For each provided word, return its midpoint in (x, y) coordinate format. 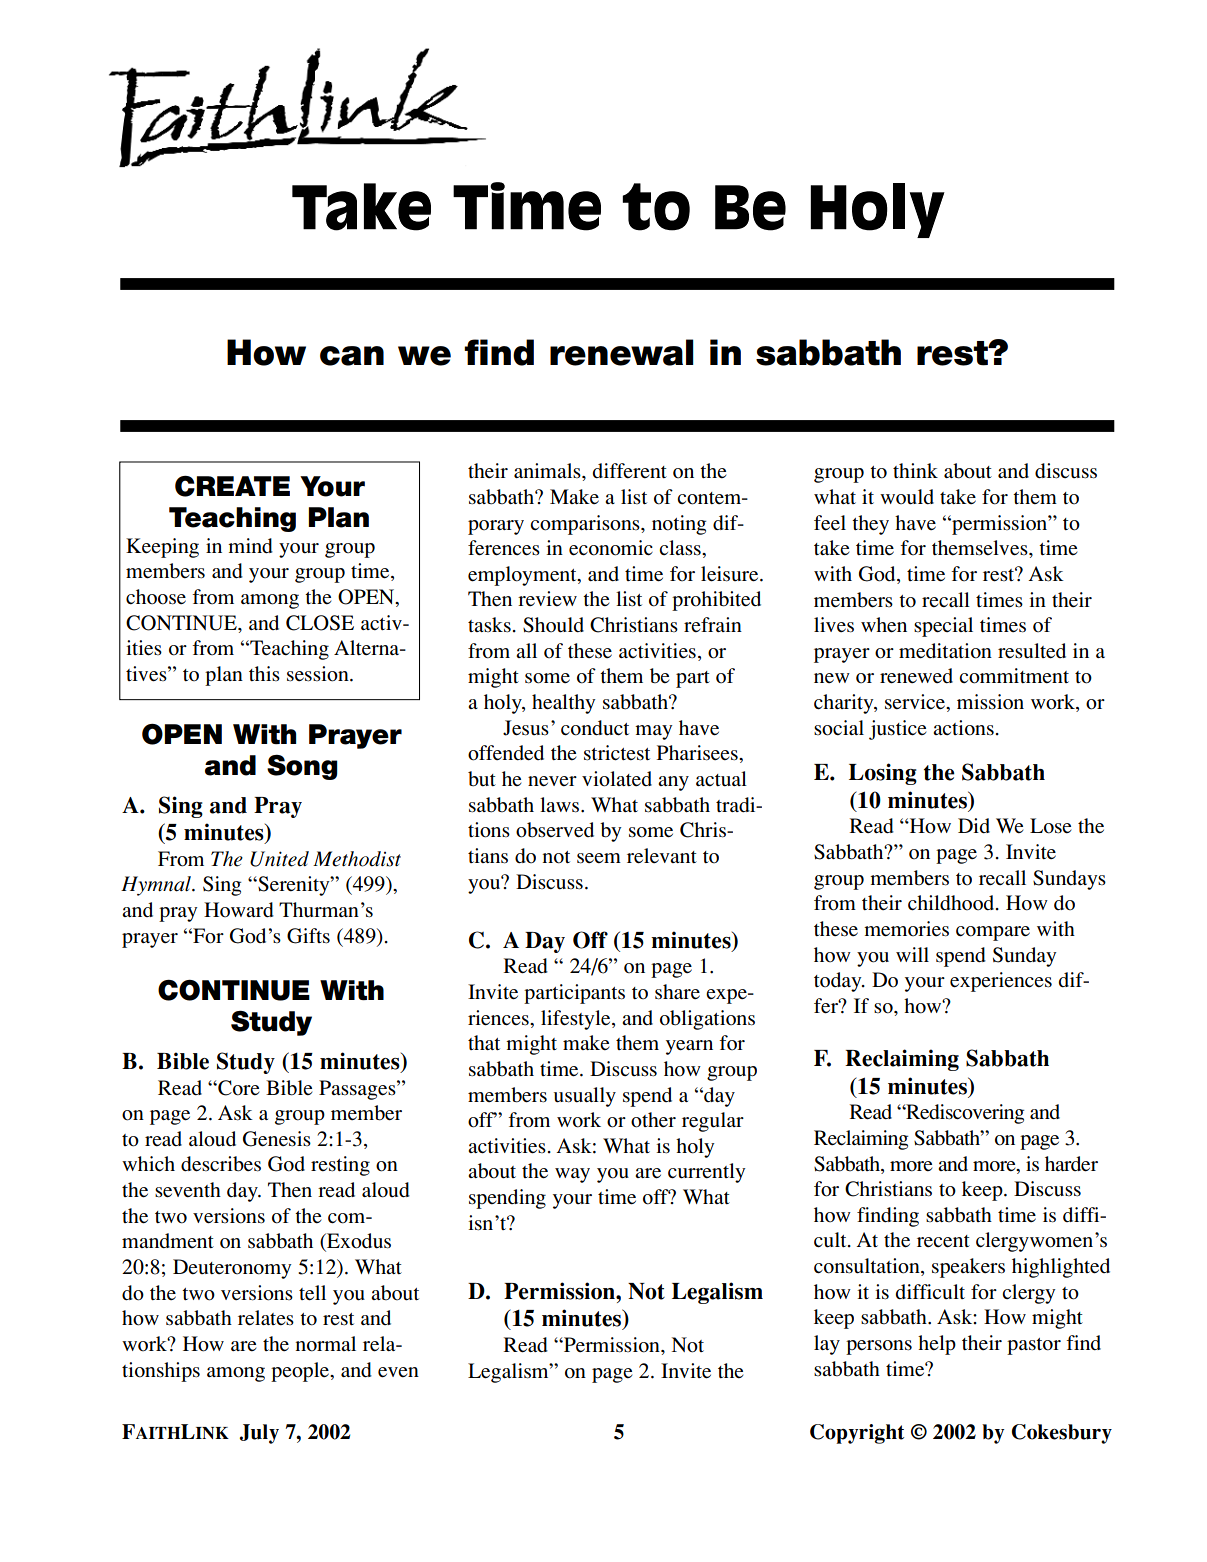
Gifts (308, 936)
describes (221, 1164)
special (943, 627)
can (352, 356)
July (259, 1434)
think (915, 470)
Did (974, 825)
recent (943, 1241)
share (677, 992)
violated (617, 779)
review (547, 598)
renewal (622, 352)
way (572, 1175)
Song (302, 767)
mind (250, 545)
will (912, 954)
